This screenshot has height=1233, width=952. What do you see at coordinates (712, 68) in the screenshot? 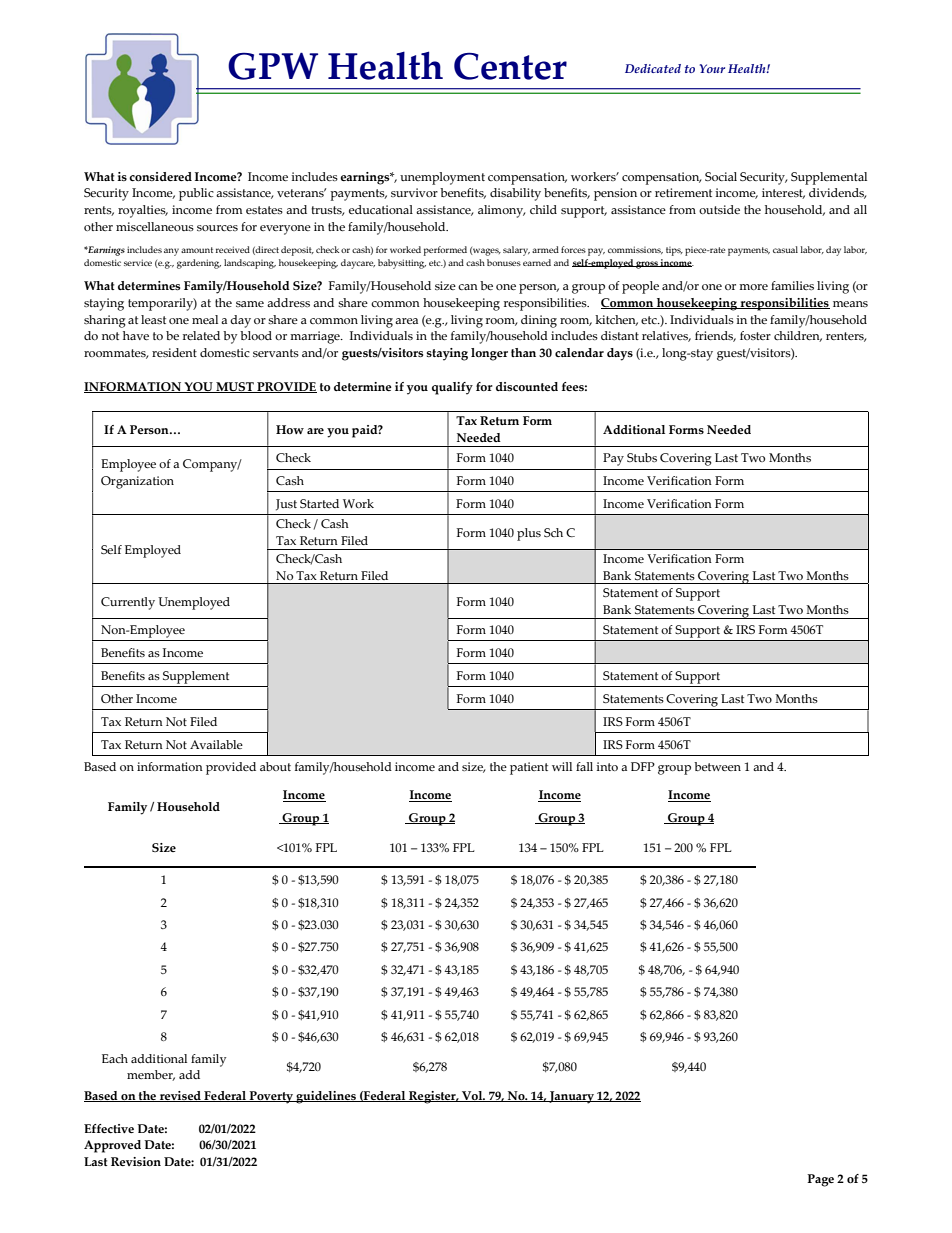
I see `Your` at bounding box center [712, 68].
